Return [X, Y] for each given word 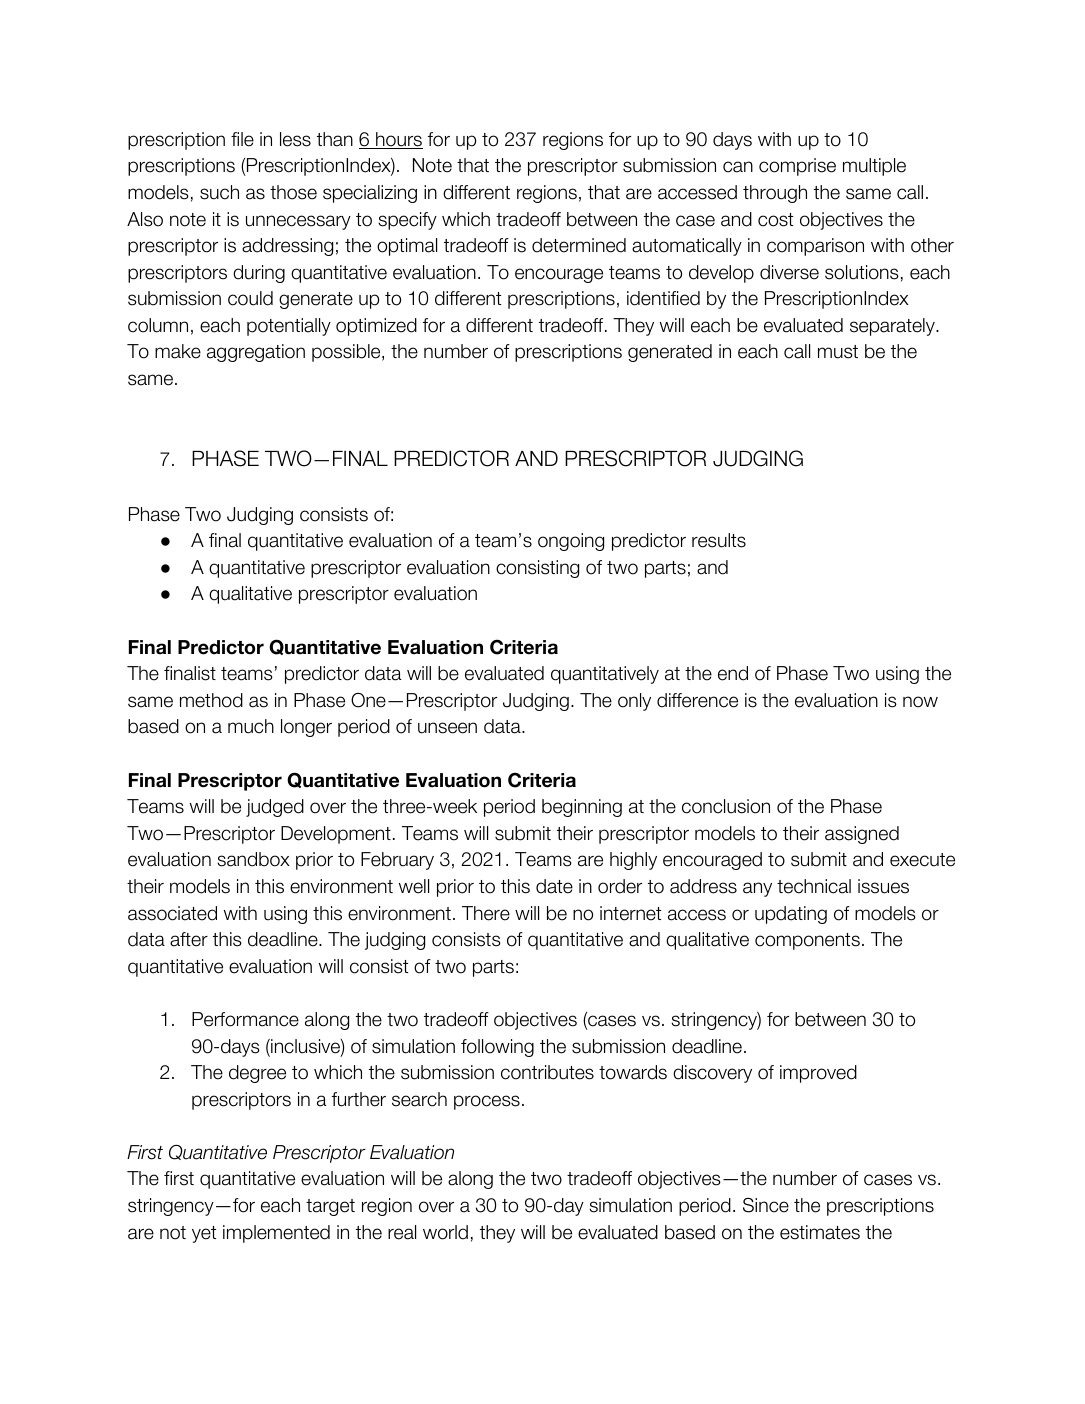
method [211, 700]
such [219, 192]
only [634, 702]
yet [204, 1234]
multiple [874, 167]
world [445, 1232]
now [920, 702]
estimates [820, 1232]
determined [579, 245]
